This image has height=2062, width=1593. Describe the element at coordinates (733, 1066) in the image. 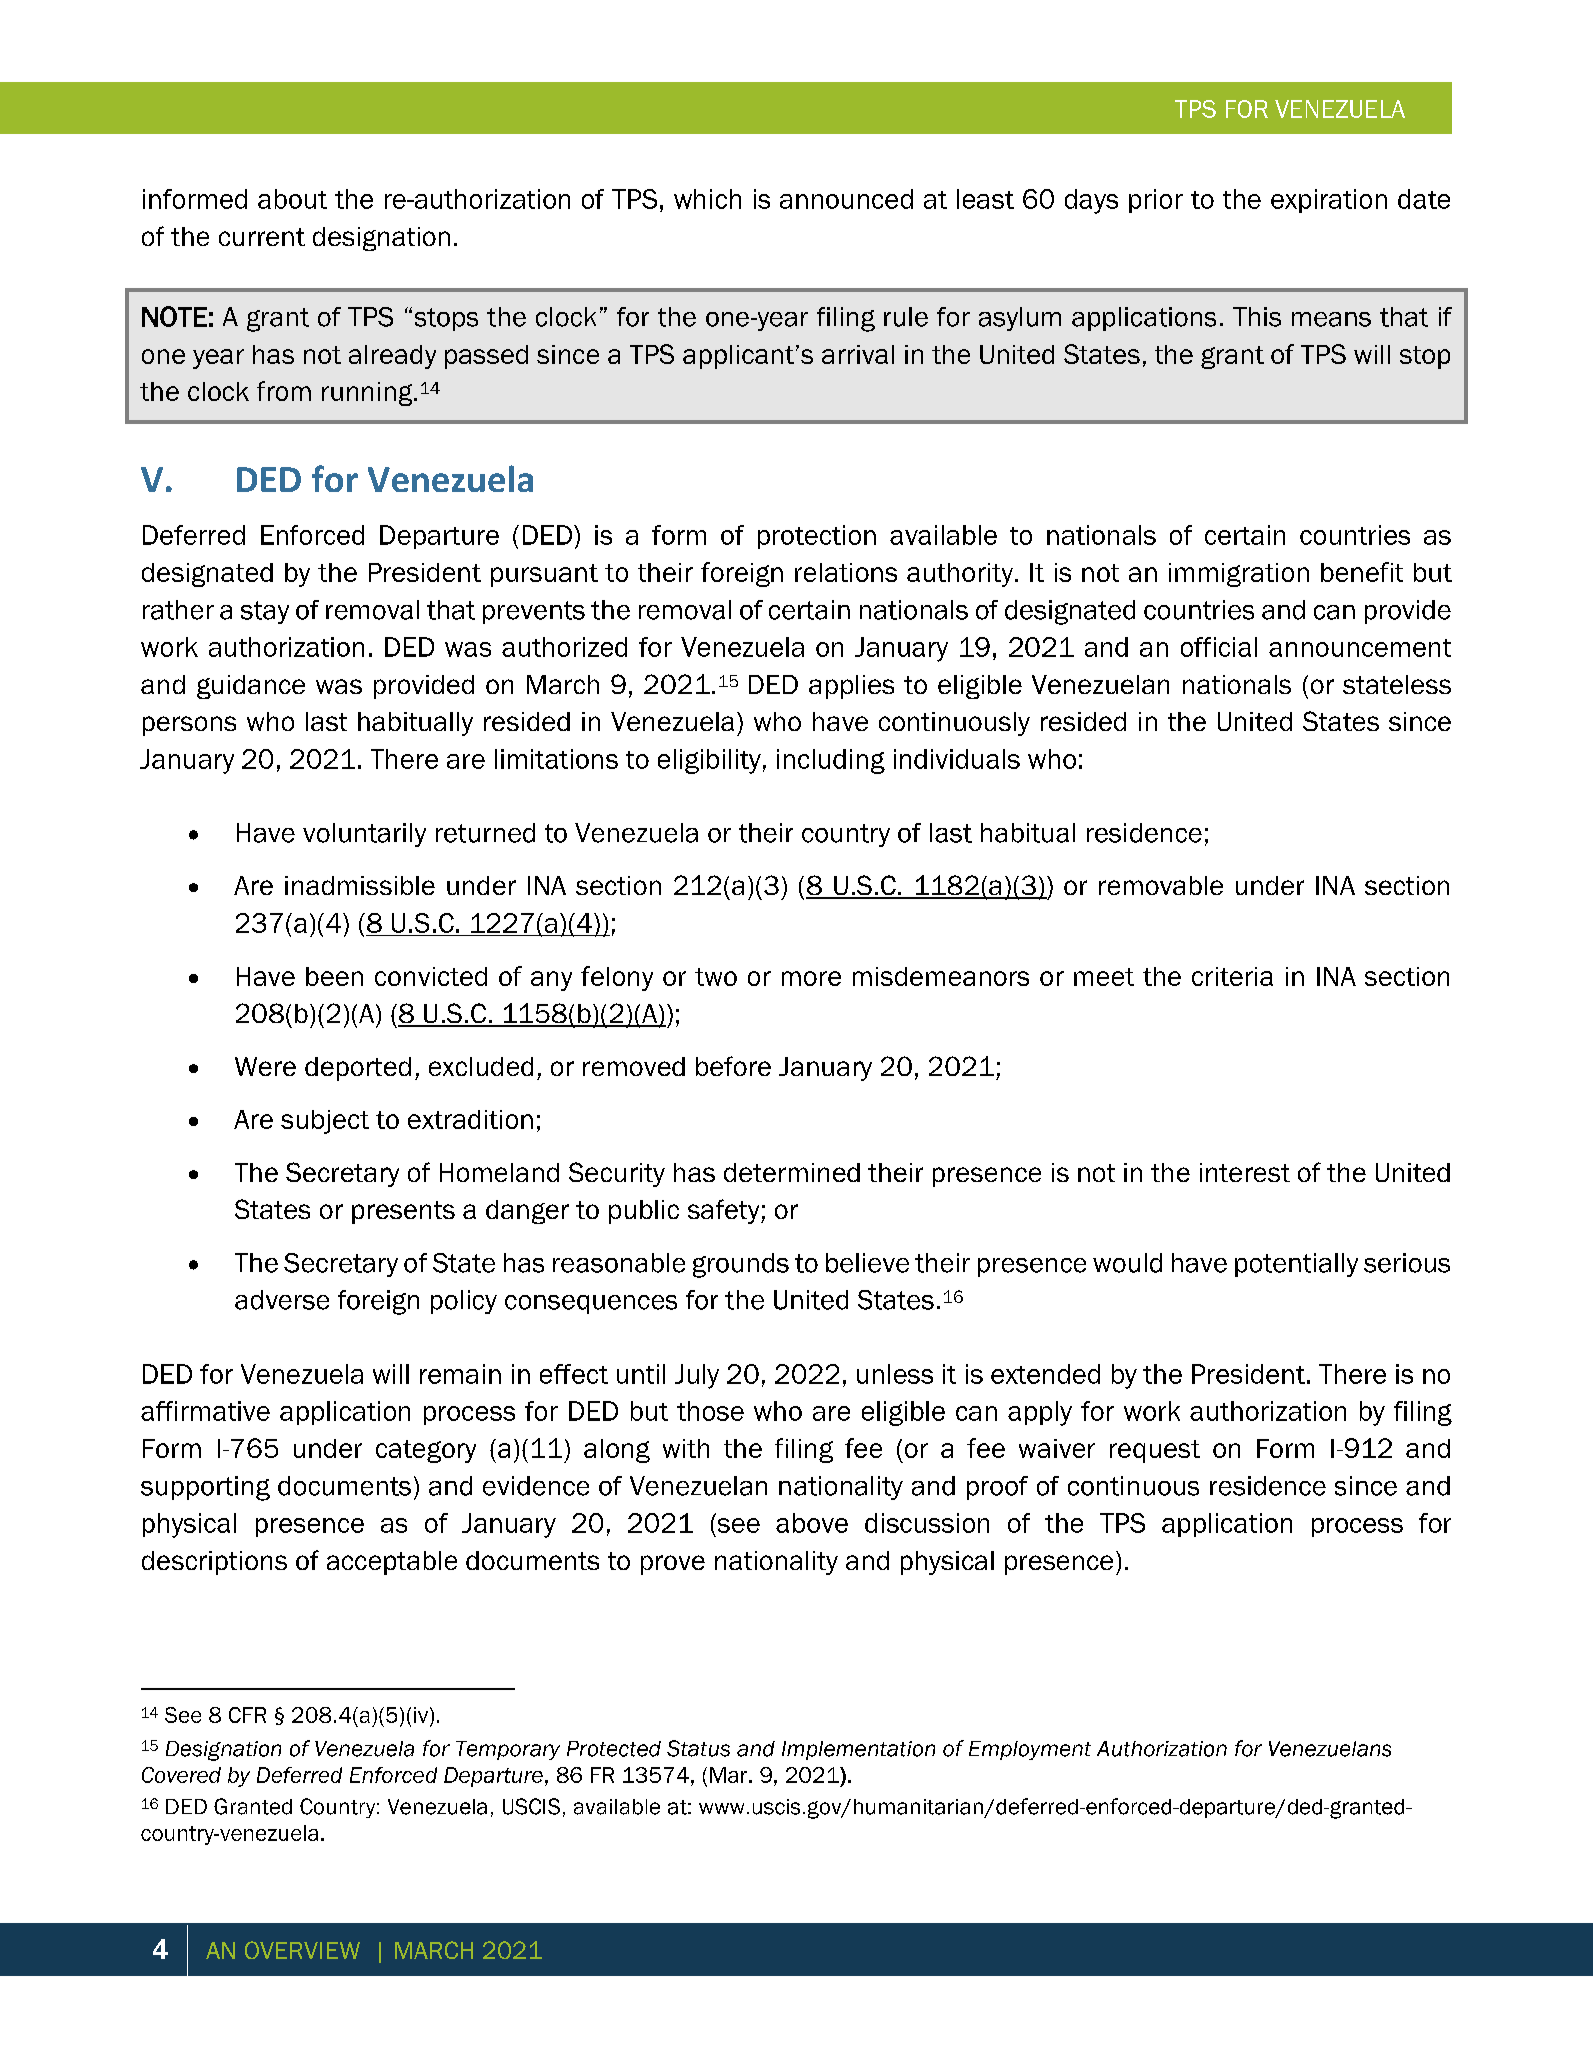

I see `before` at that location.
